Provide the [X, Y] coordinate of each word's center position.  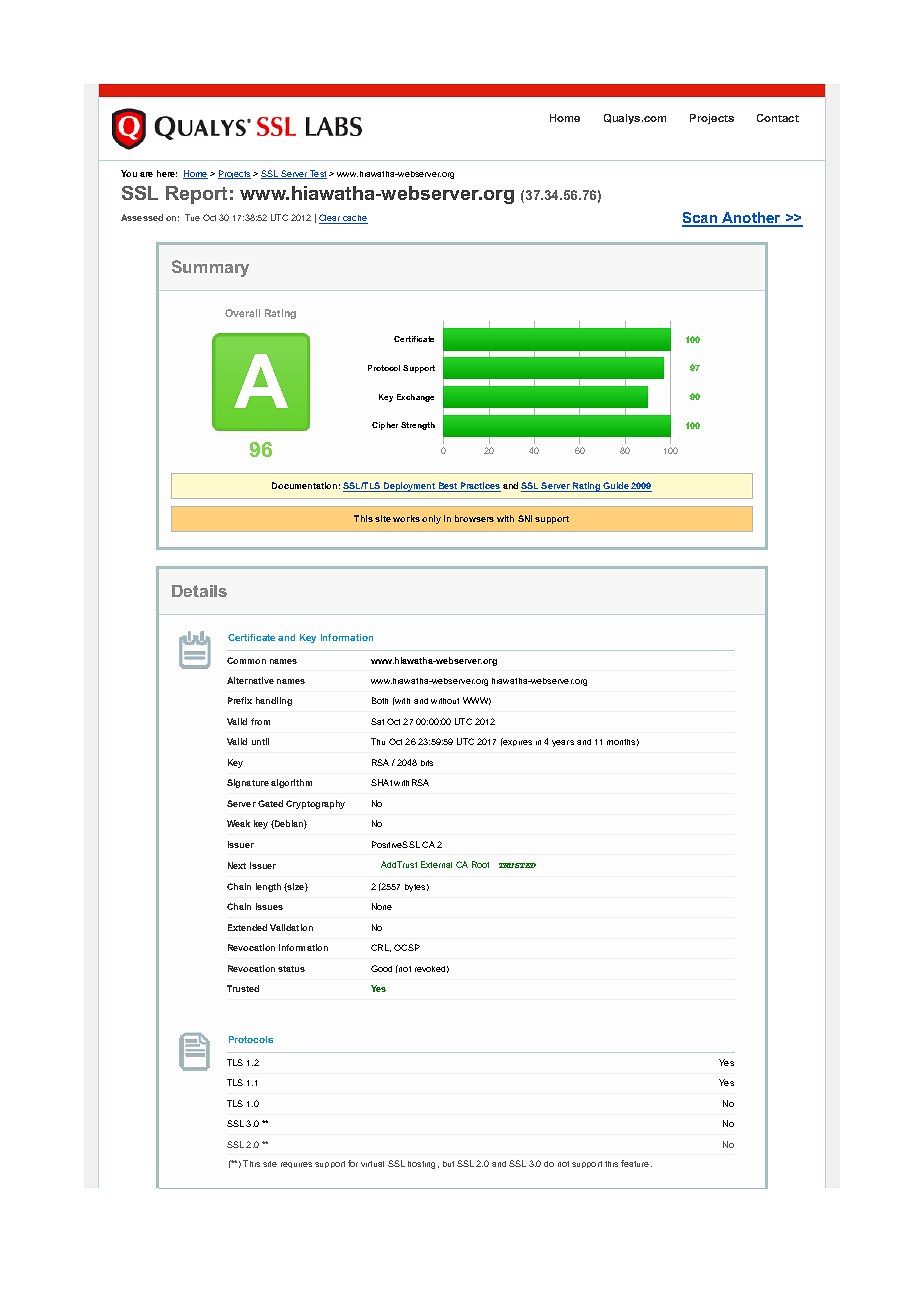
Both [380, 700]
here [167, 173]
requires [296, 1165]
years [563, 743]
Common [246, 660]
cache [355, 219]
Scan [701, 219]
